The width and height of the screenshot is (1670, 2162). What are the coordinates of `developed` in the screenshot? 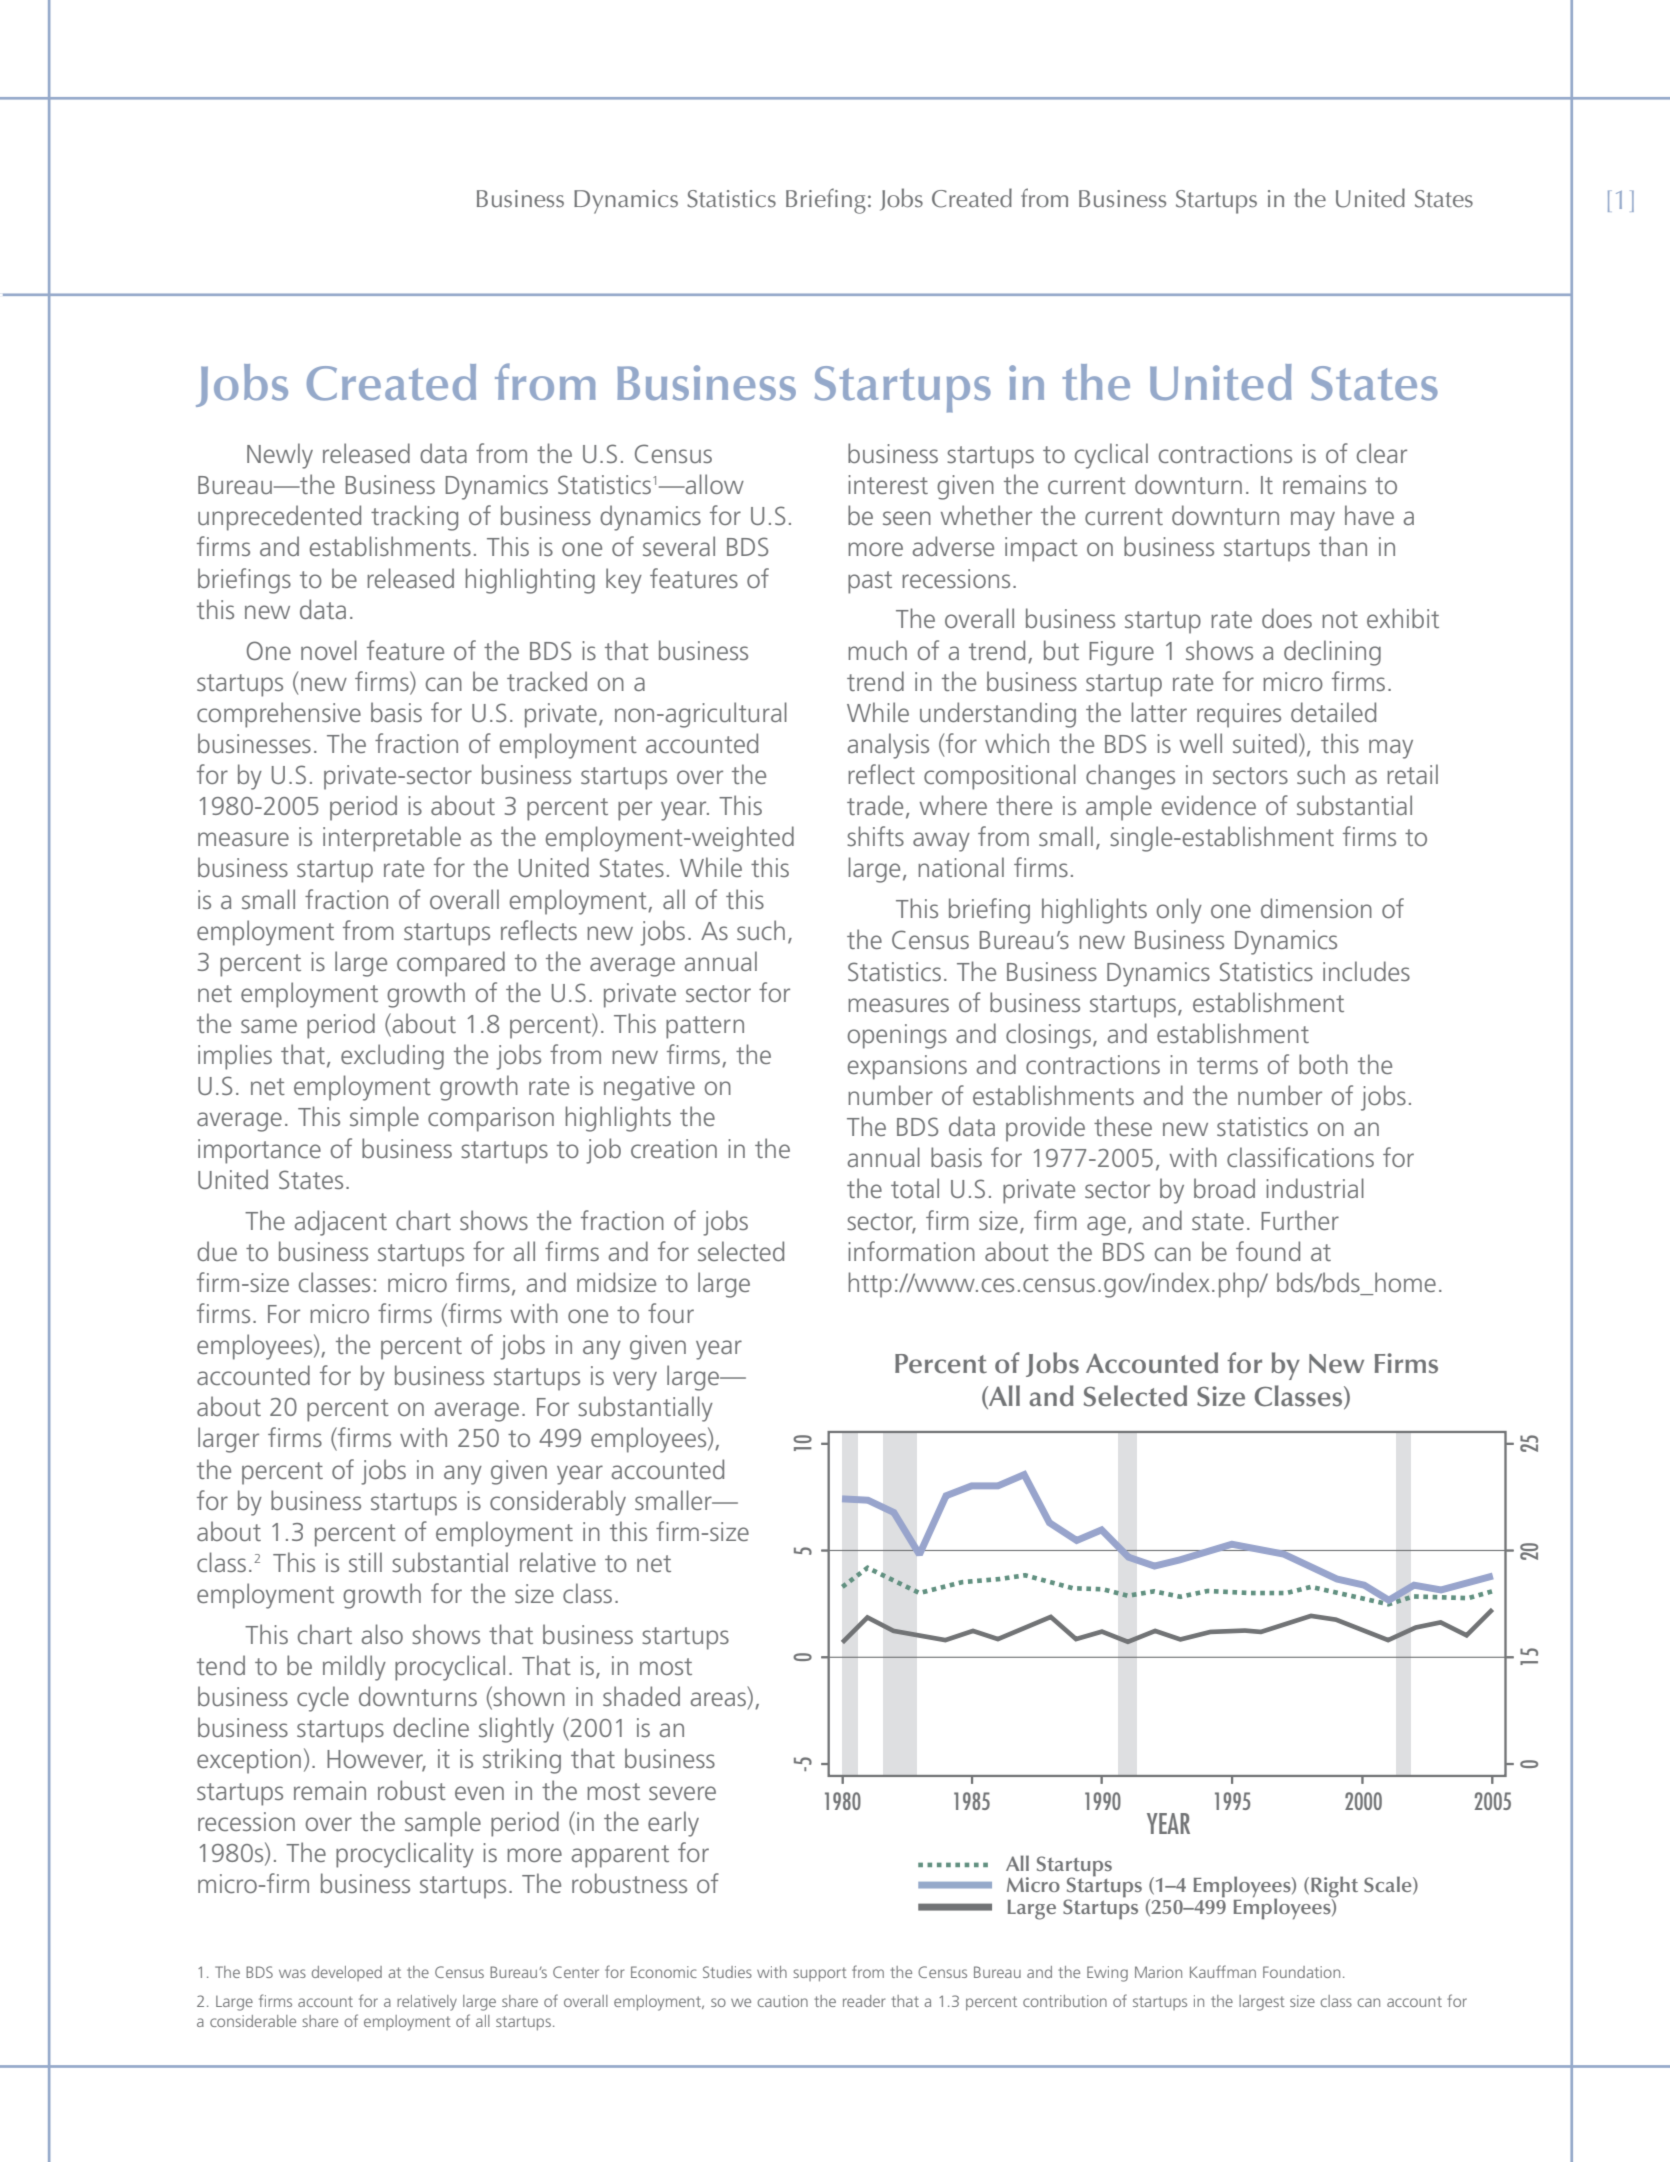 It's located at (347, 1973).
